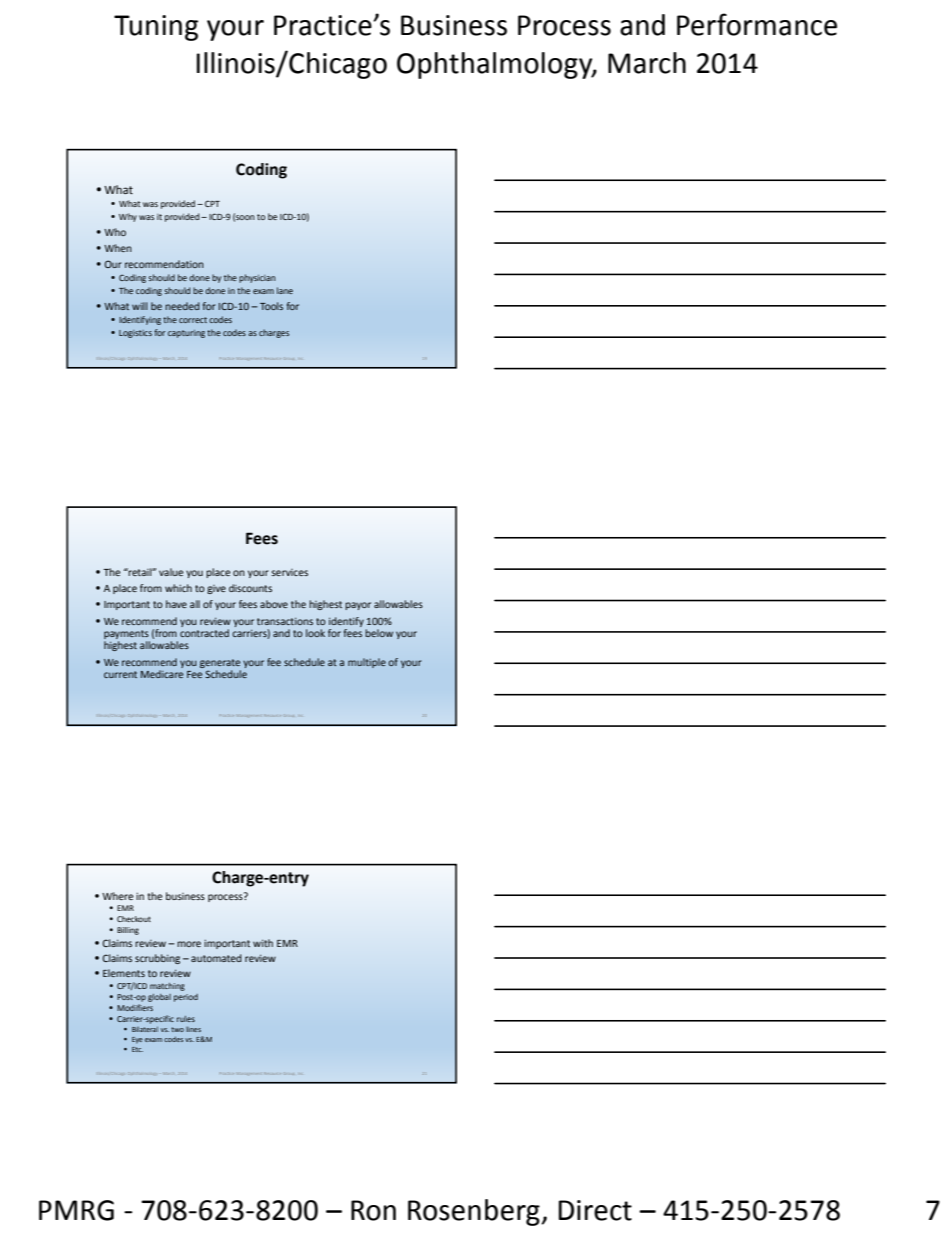  I want to click on Tuning, so click(156, 28).
